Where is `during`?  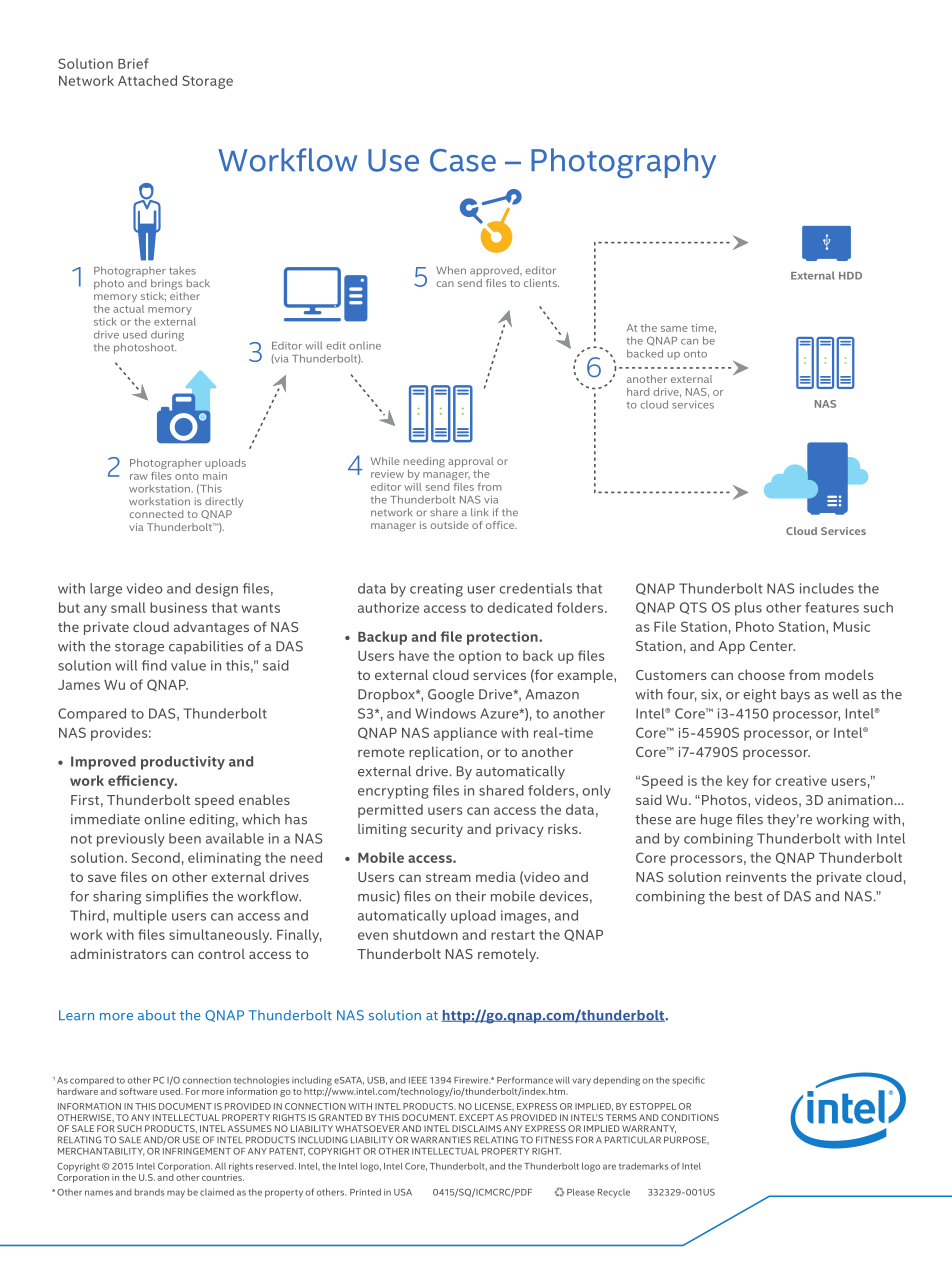
during is located at coordinates (167, 336).
